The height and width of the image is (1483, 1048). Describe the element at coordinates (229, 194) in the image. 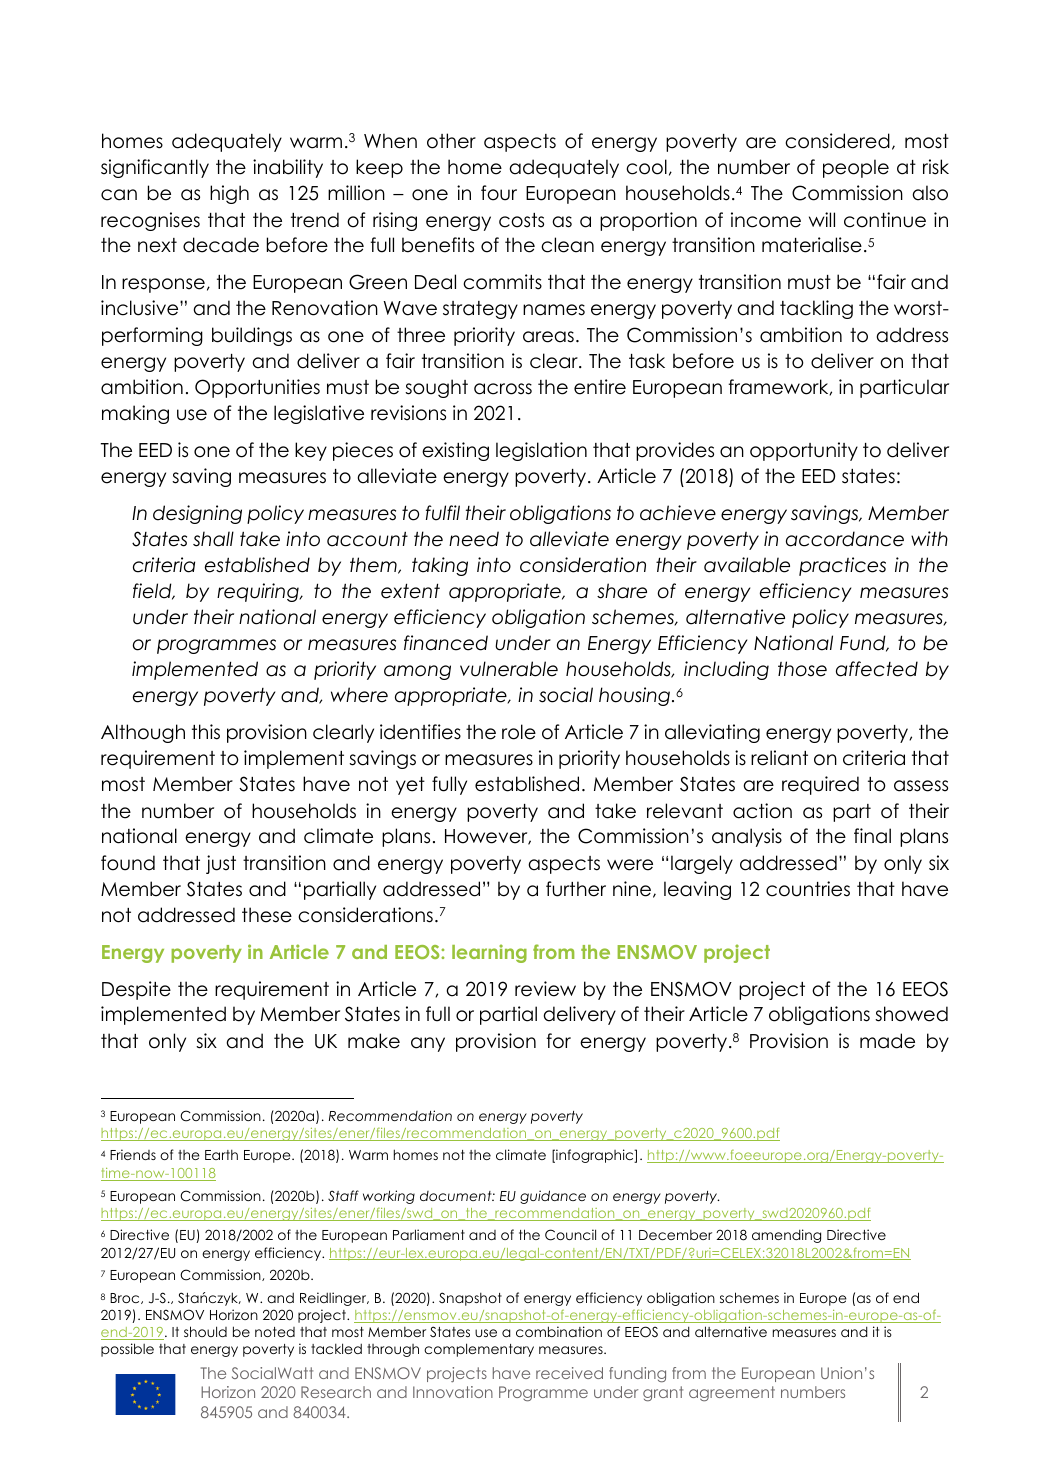

I see `high` at that location.
